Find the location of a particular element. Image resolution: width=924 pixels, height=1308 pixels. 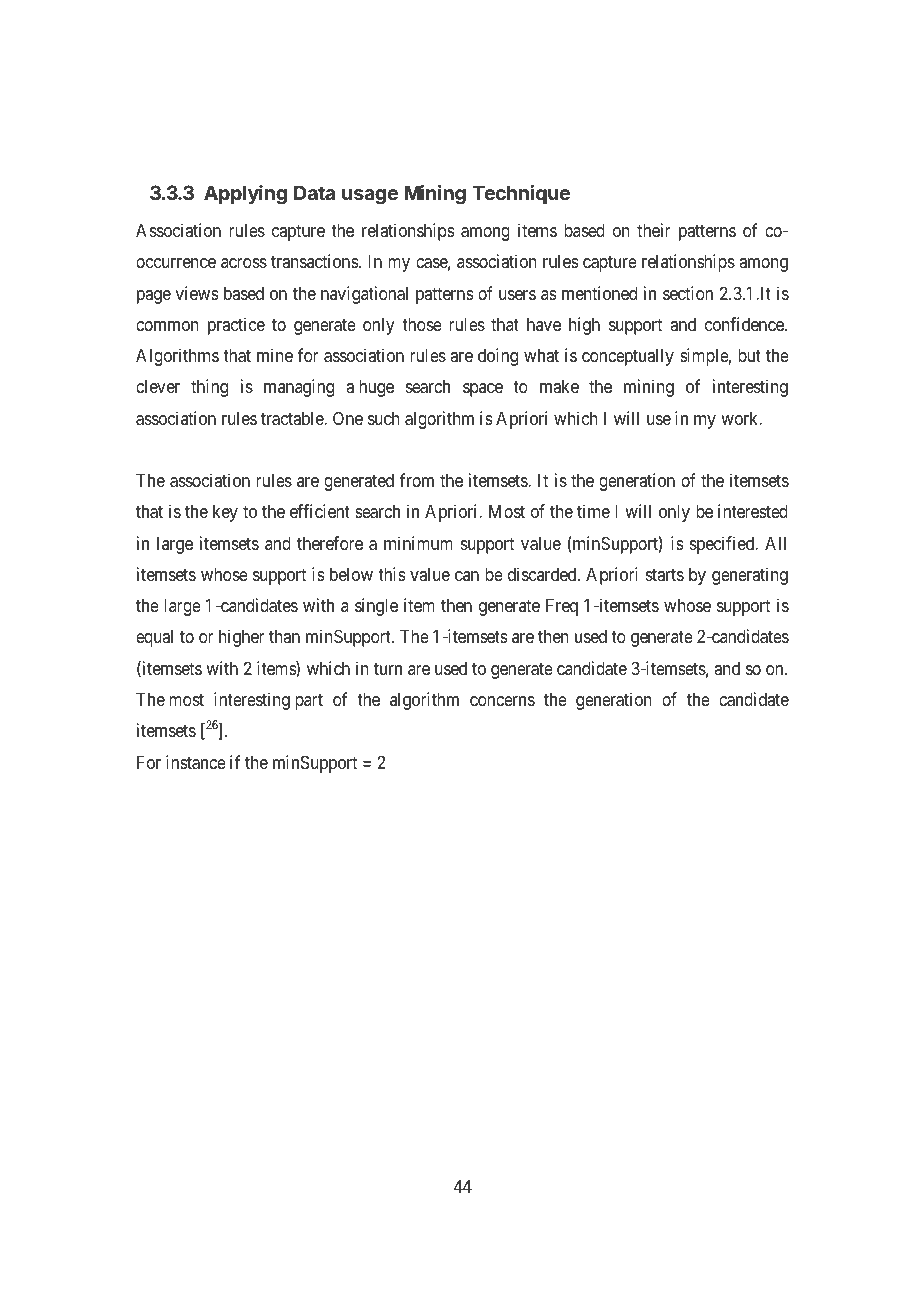

key is located at coordinates (225, 513).
